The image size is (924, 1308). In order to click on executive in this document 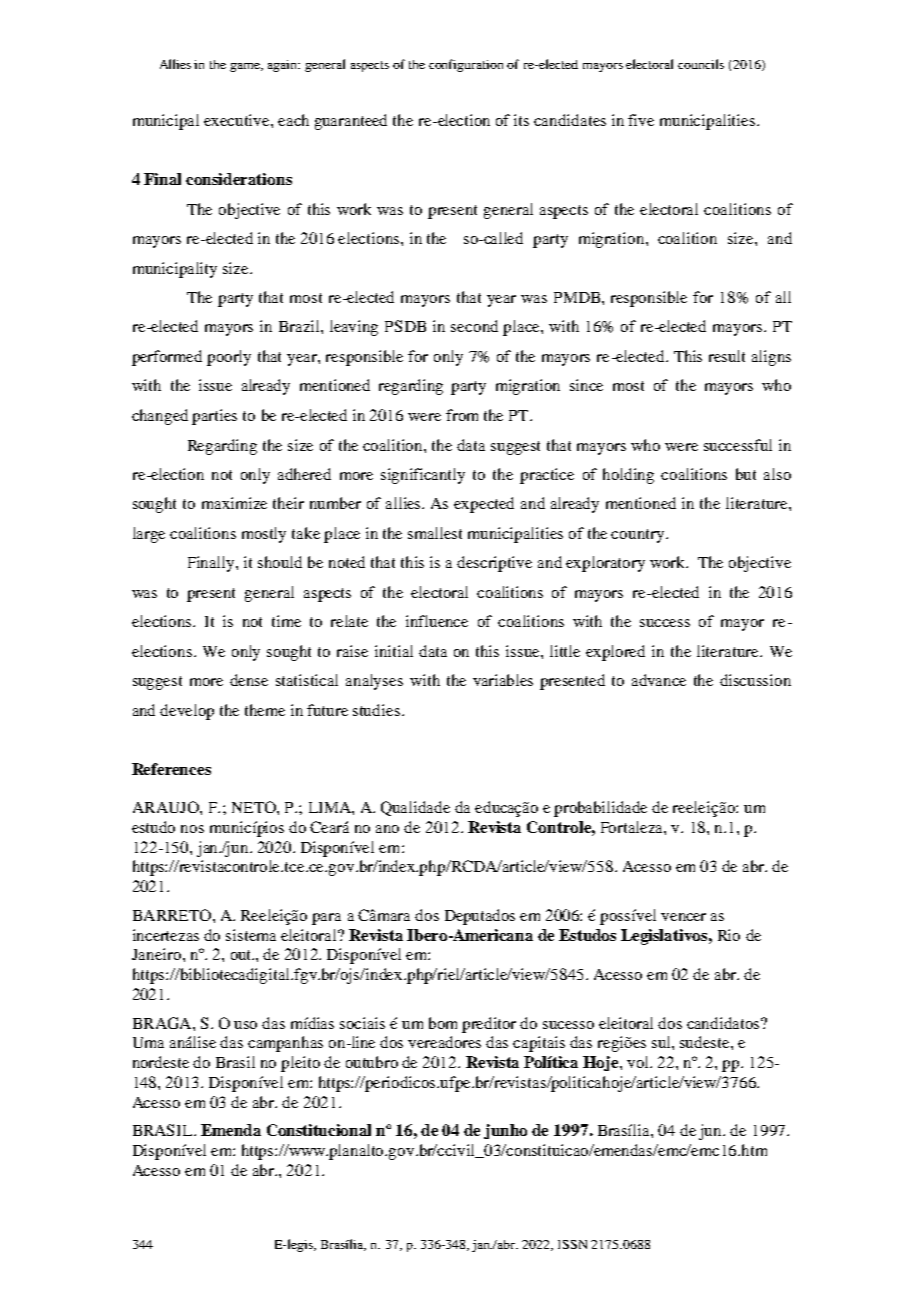, I will do `click(238, 120)`.
